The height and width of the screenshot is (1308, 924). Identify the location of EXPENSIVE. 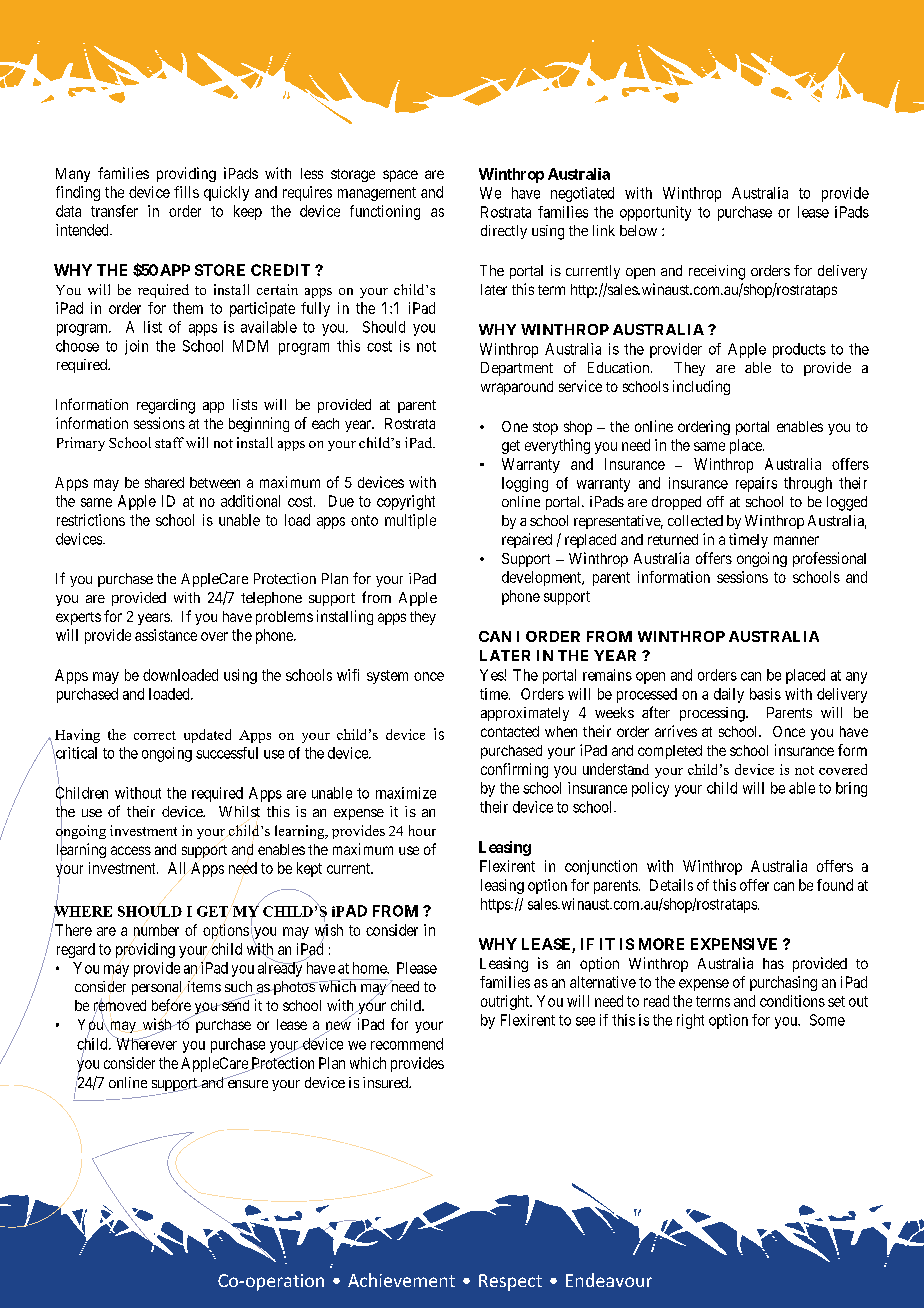
(734, 944).
